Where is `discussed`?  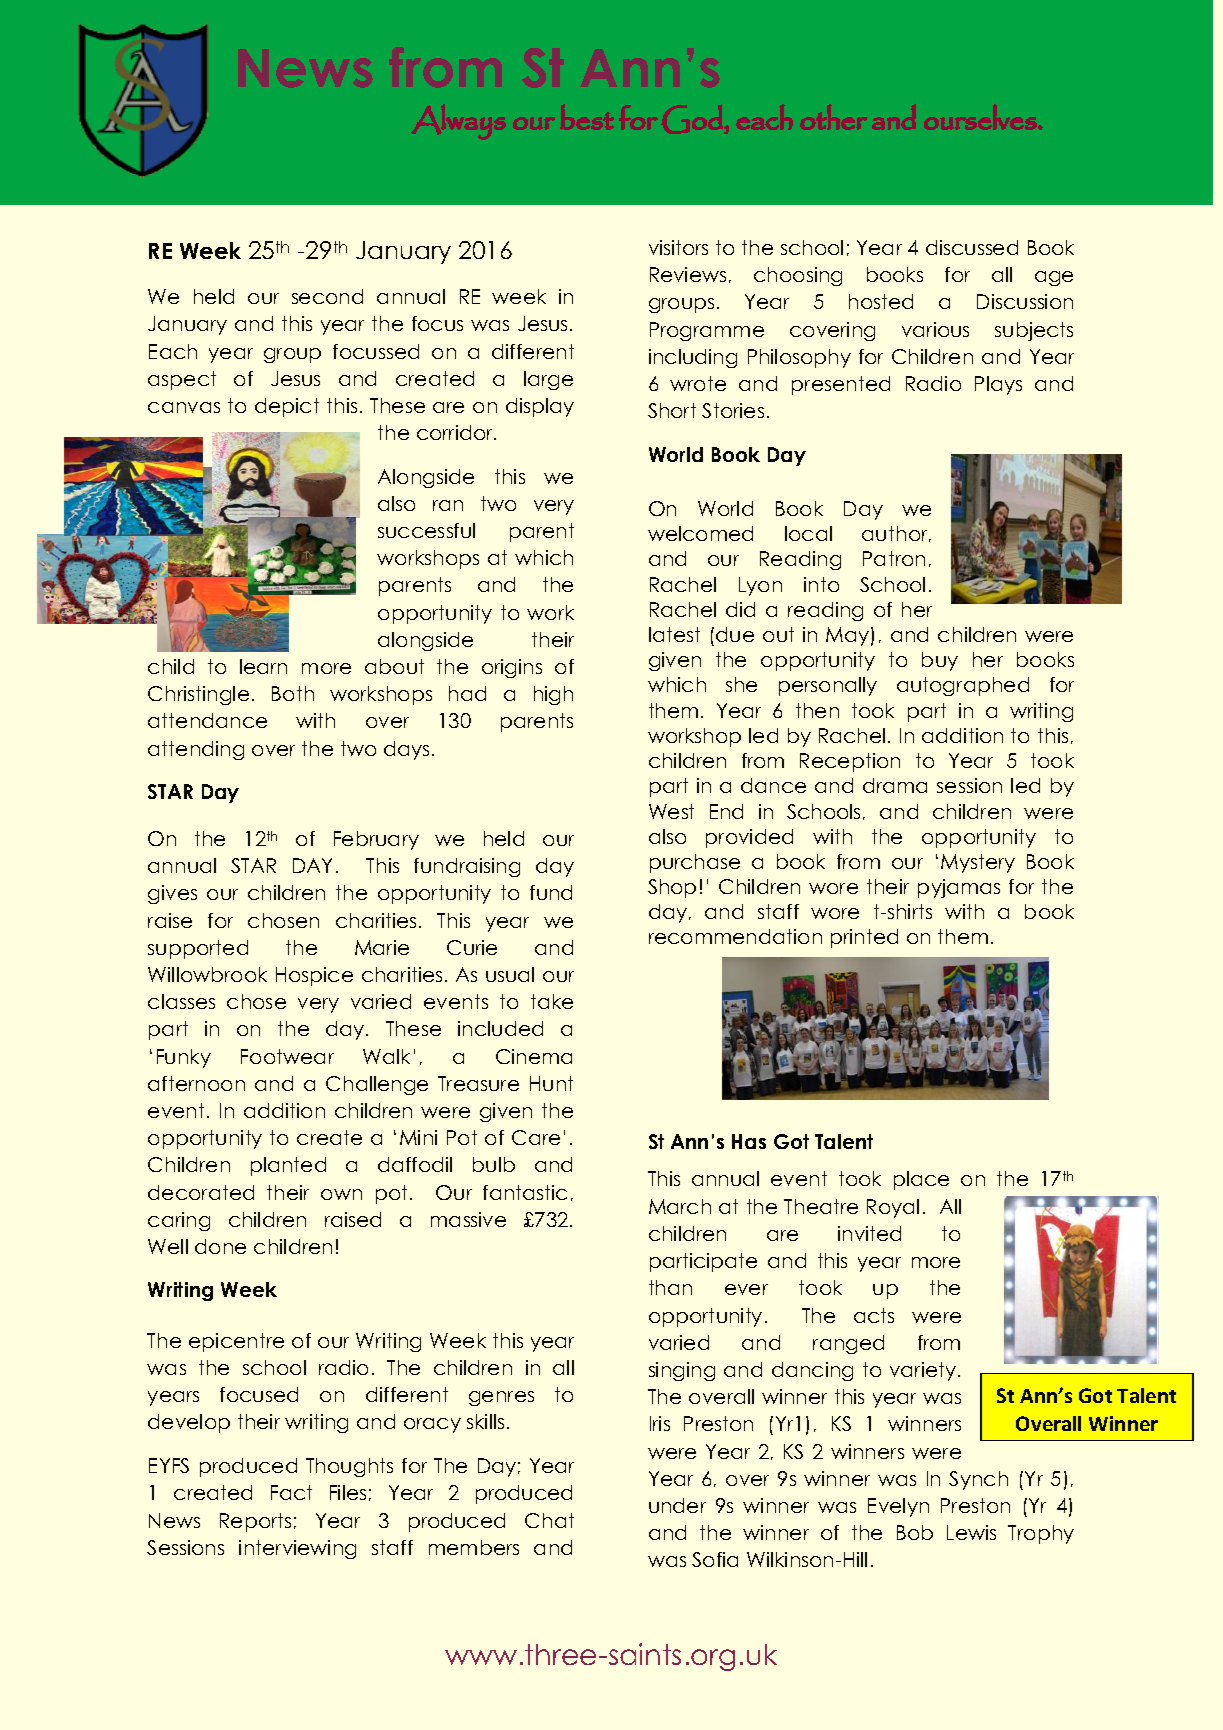 discussed is located at coordinates (972, 247).
